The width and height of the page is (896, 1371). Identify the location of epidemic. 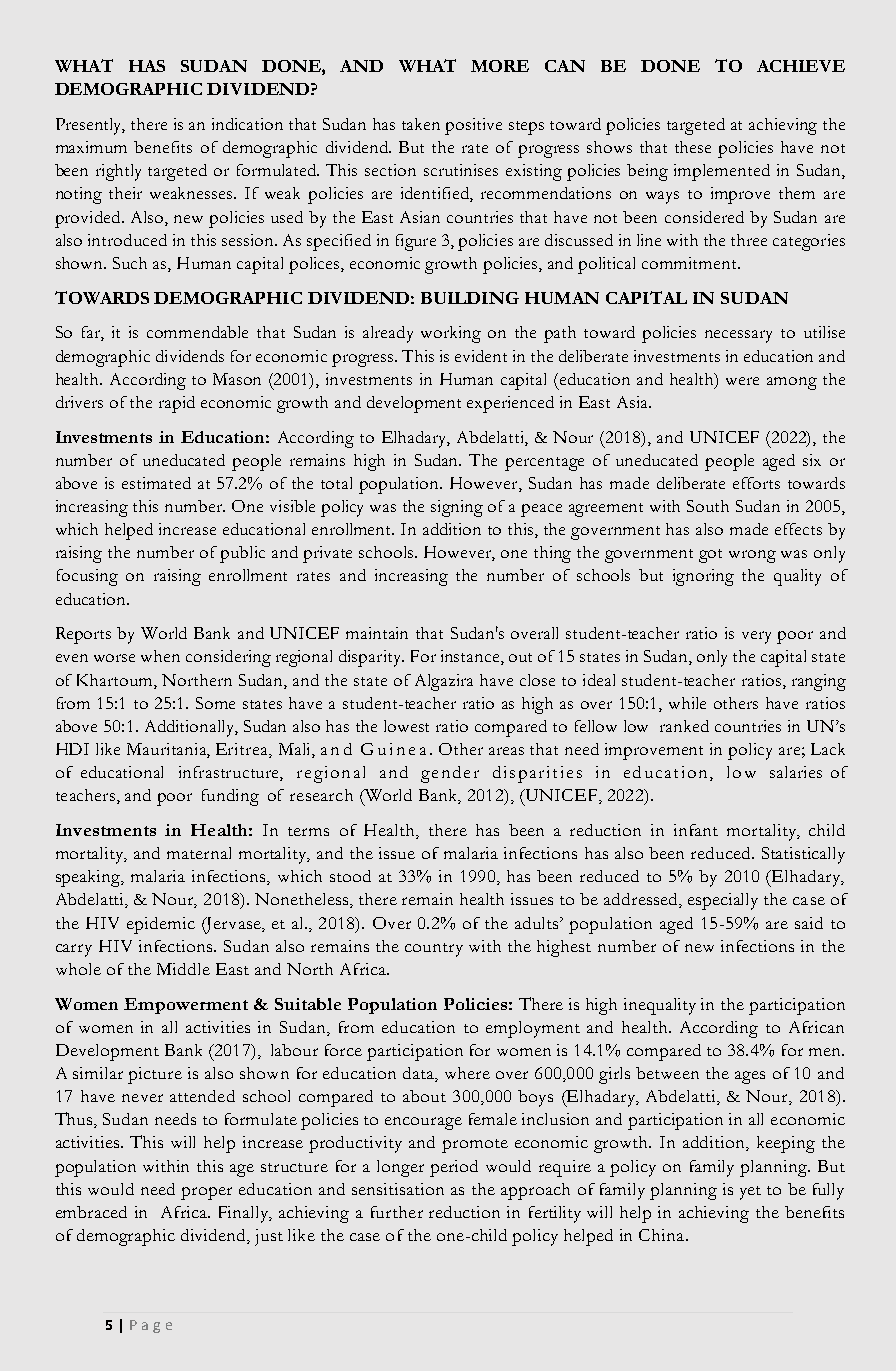
(161, 925).
